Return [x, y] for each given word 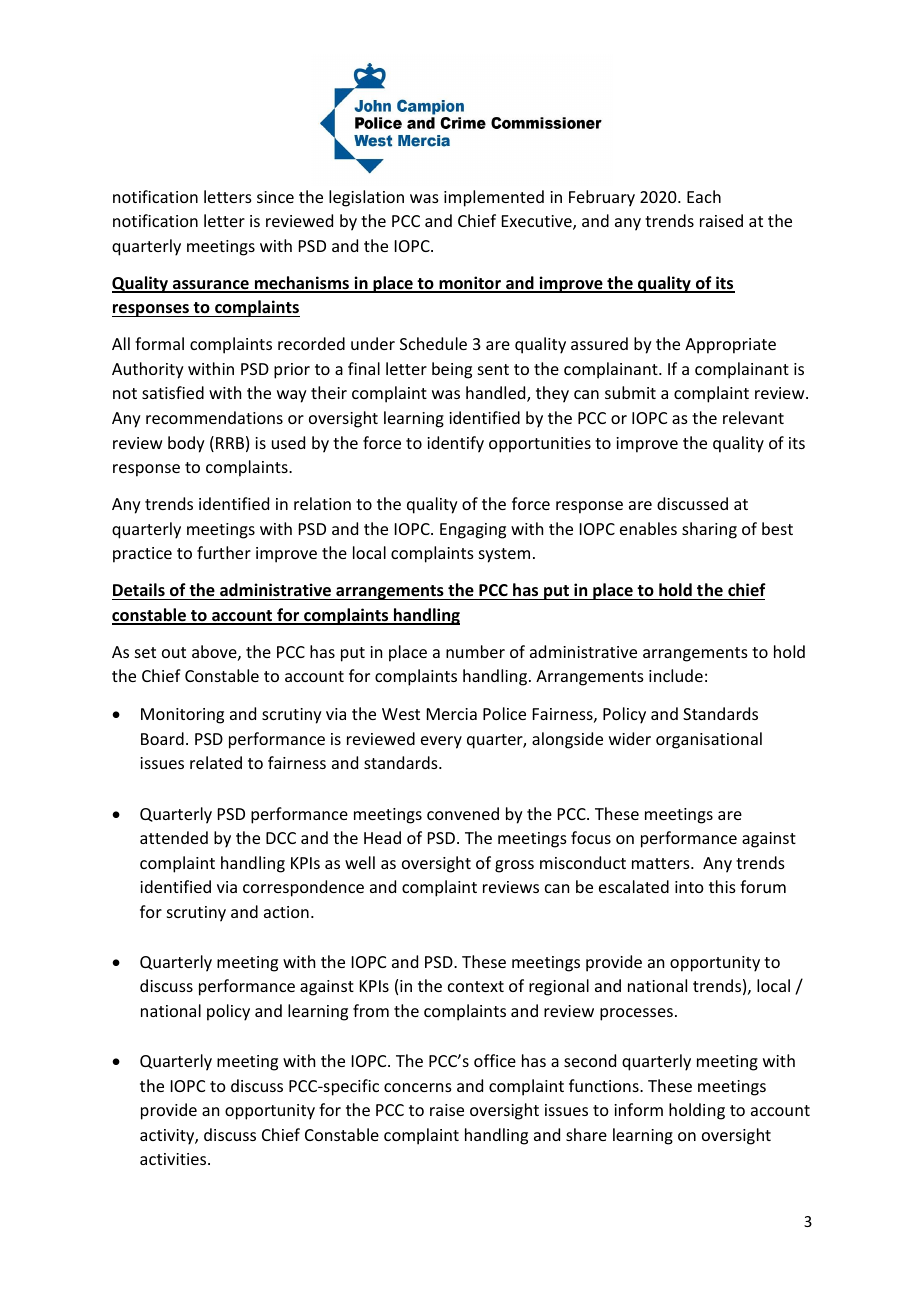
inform [638, 1109]
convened [463, 813]
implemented [494, 198]
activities [174, 1159]
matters [662, 863]
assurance [211, 286]
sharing [709, 530]
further [224, 552]
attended [174, 837]
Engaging [473, 531]
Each [704, 196]
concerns [418, 1087]
